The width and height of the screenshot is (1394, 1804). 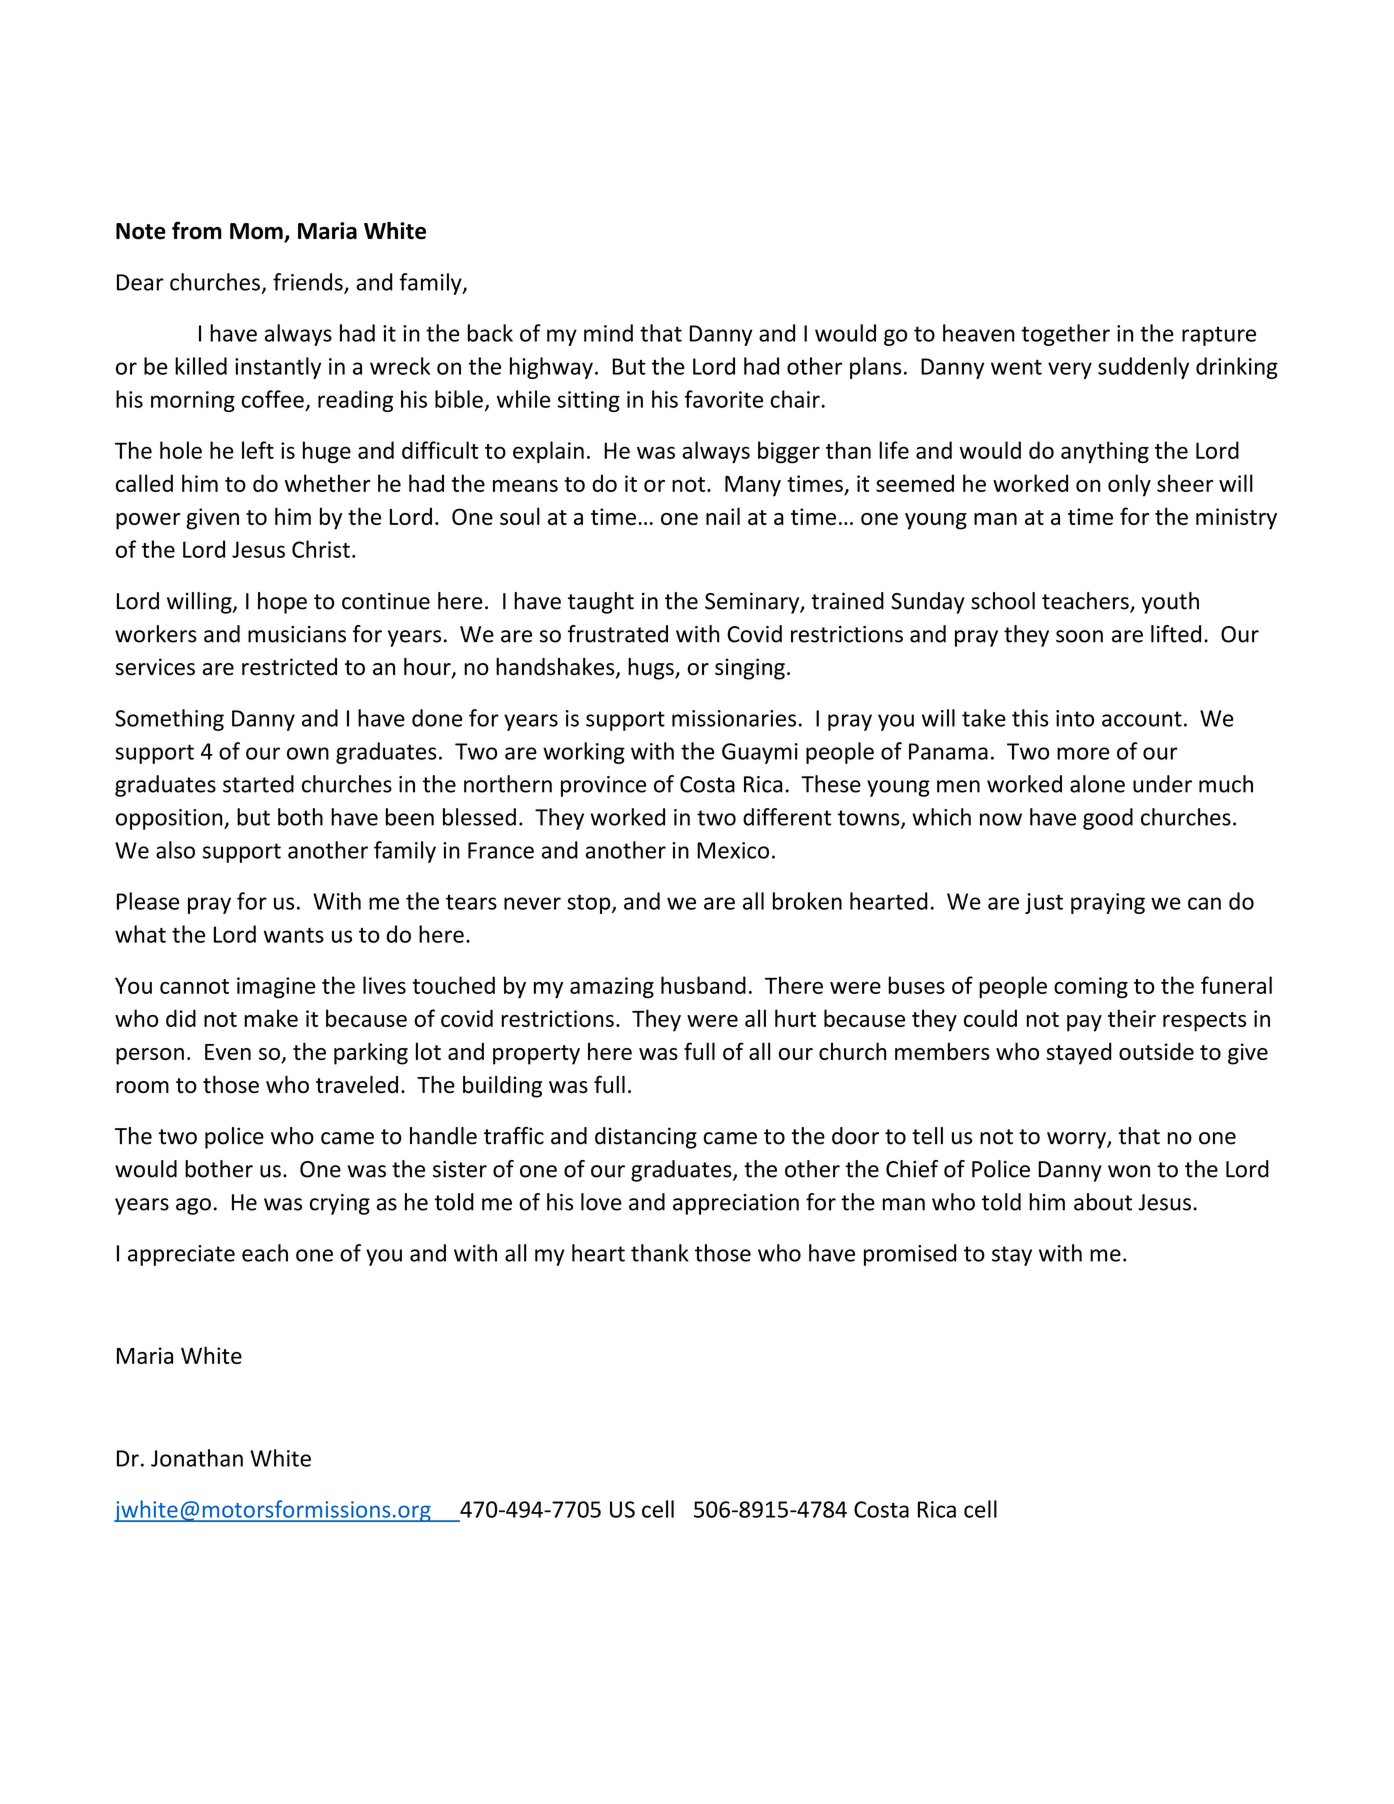 What do you see at coordinates (258, 784) in the screenshot?
I see `started` at bounding box center [258, 784].
